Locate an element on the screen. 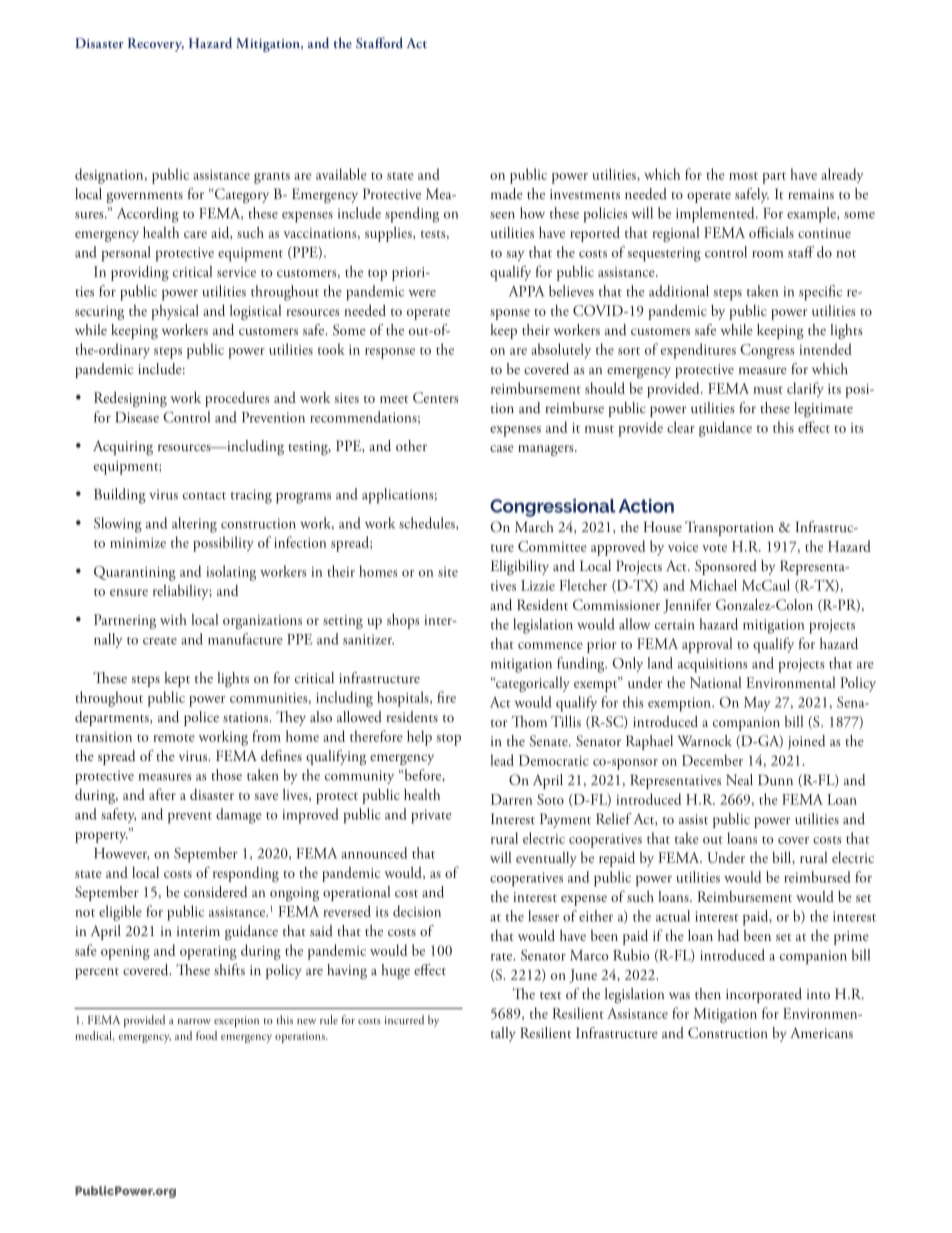  then is located at coordinates (708, 993).
